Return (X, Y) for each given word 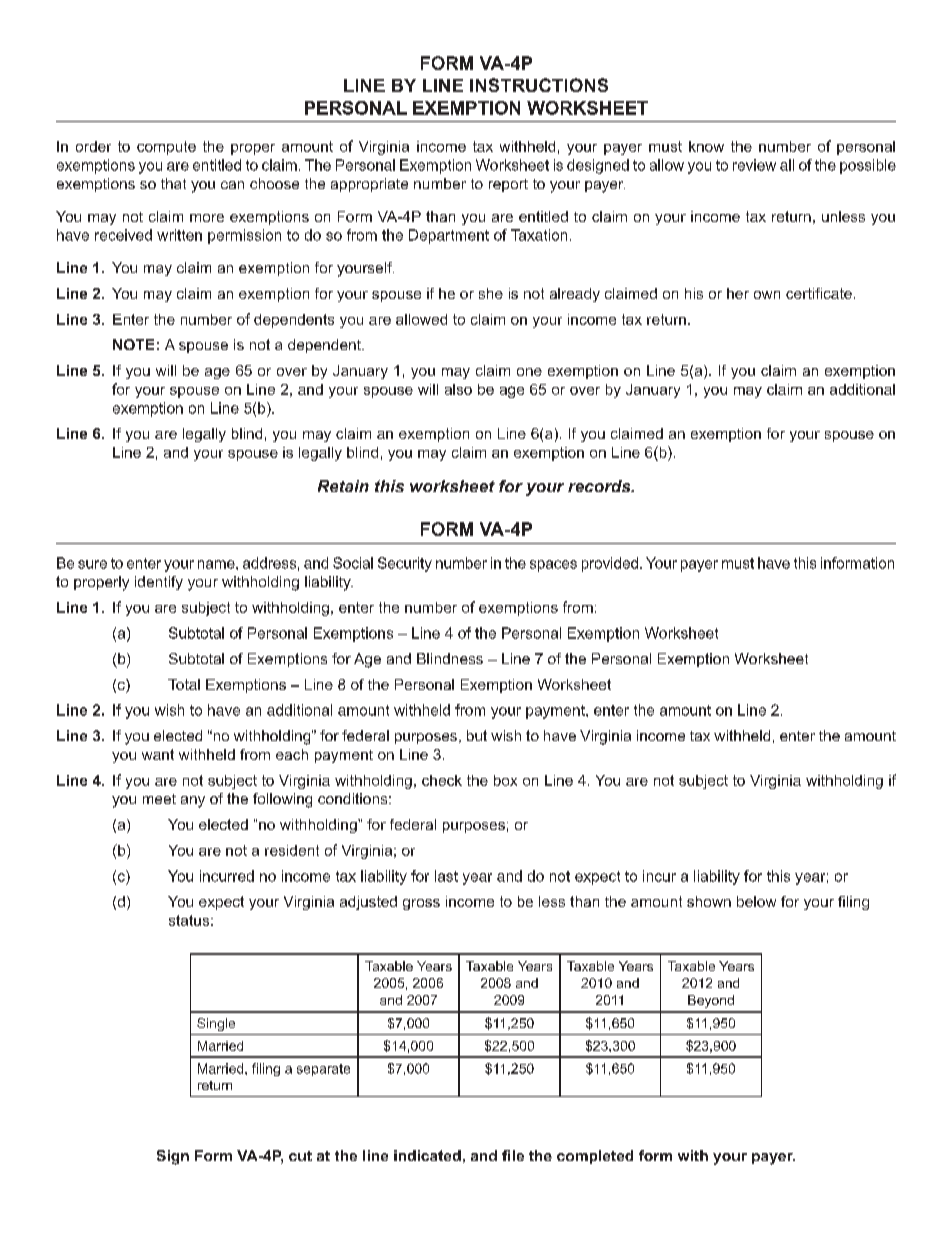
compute (166, 148)
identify (159, 583)
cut (300, 1156)
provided (610, 564)
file (513, 1155)
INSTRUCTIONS (539, 85)
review (754, 165)
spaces (553, 566)
